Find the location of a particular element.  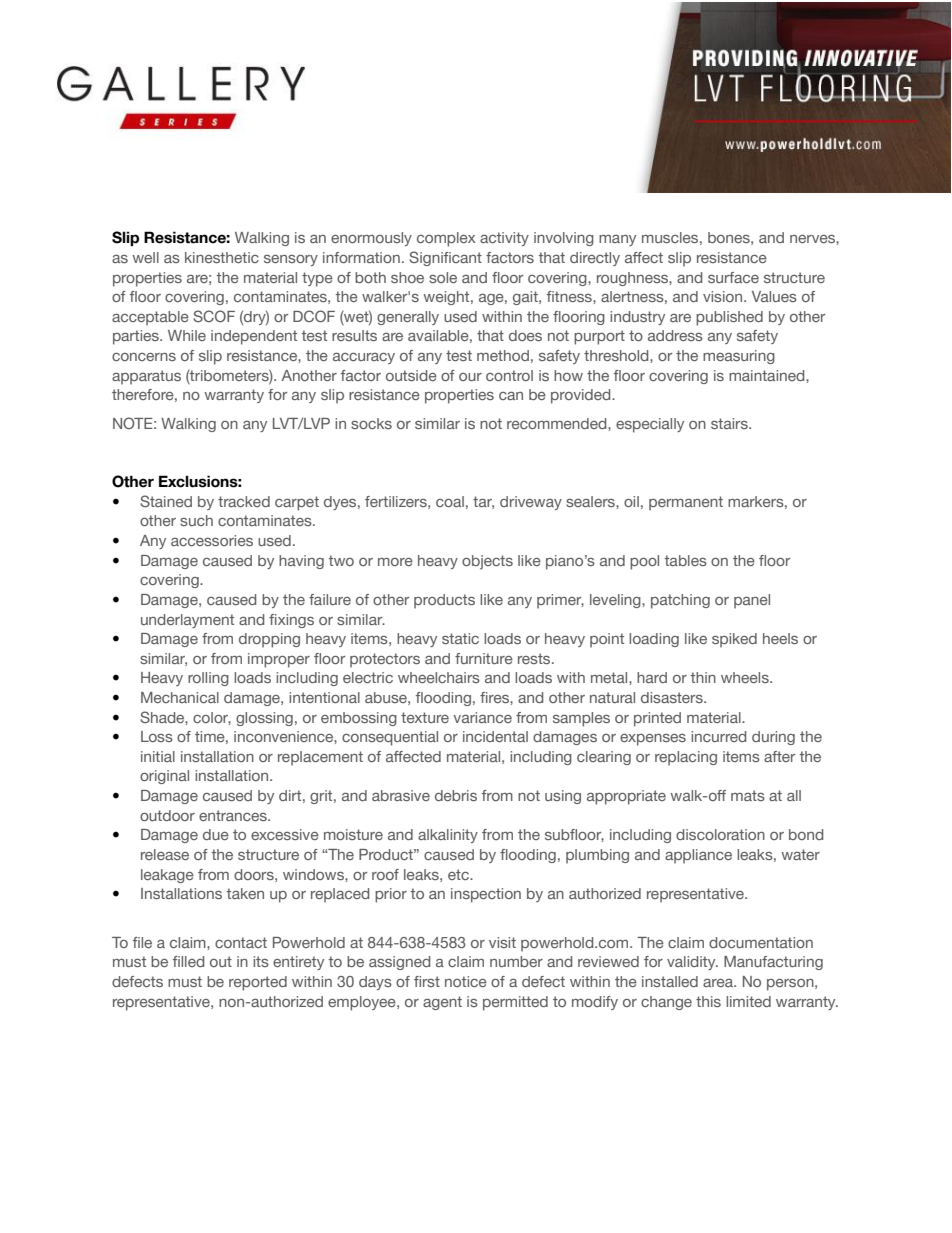

debris is located at coordinates (456, 795).
